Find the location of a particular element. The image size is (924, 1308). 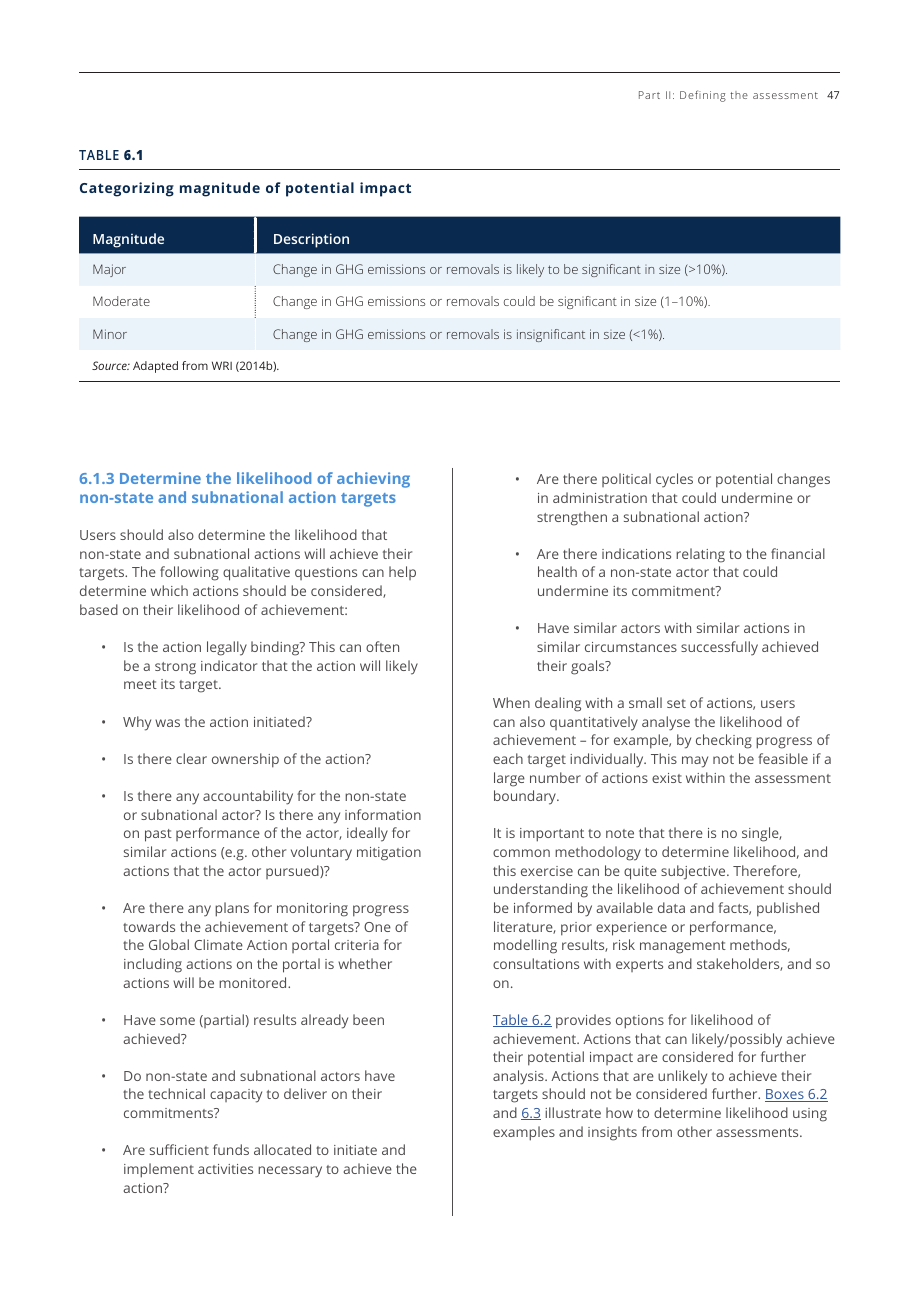

Defining is located at coordinates (703, 96).
